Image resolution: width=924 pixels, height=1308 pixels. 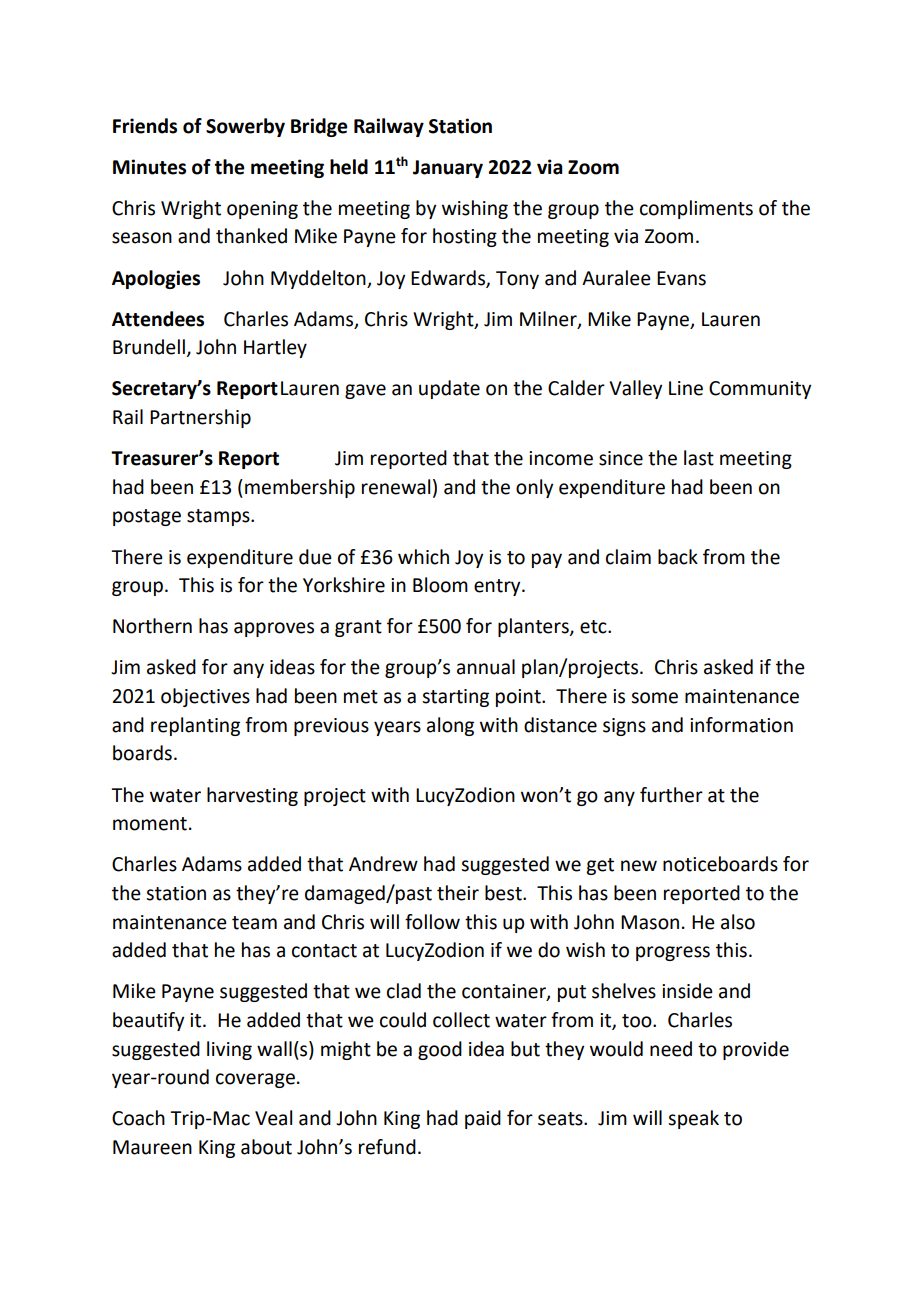 What do you see at coordinates (273, 1118) in the screenshot?
I see `Veal` at bounding box center [273, 1118].
